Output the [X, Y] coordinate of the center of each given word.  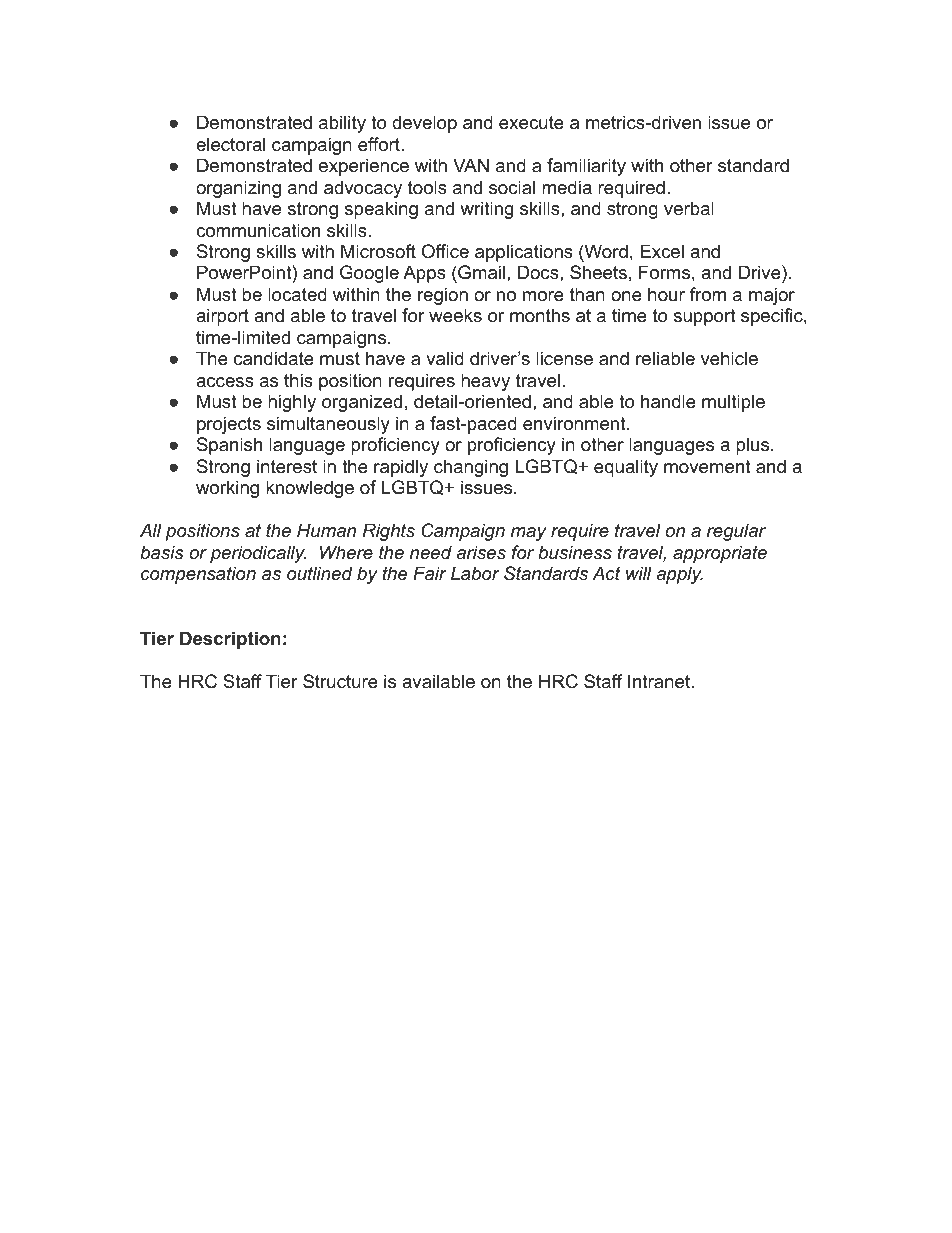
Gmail [480, 274]
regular [736, 532]
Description [230, 640]
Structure [340, 681]
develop [424, 124]
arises [481, 552]
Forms [664, 272]
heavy [485, 382]
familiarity [586, 167]
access [225, 382]
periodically [258, 554]
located [297, 294]
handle [668, 401]
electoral [230, 144]
